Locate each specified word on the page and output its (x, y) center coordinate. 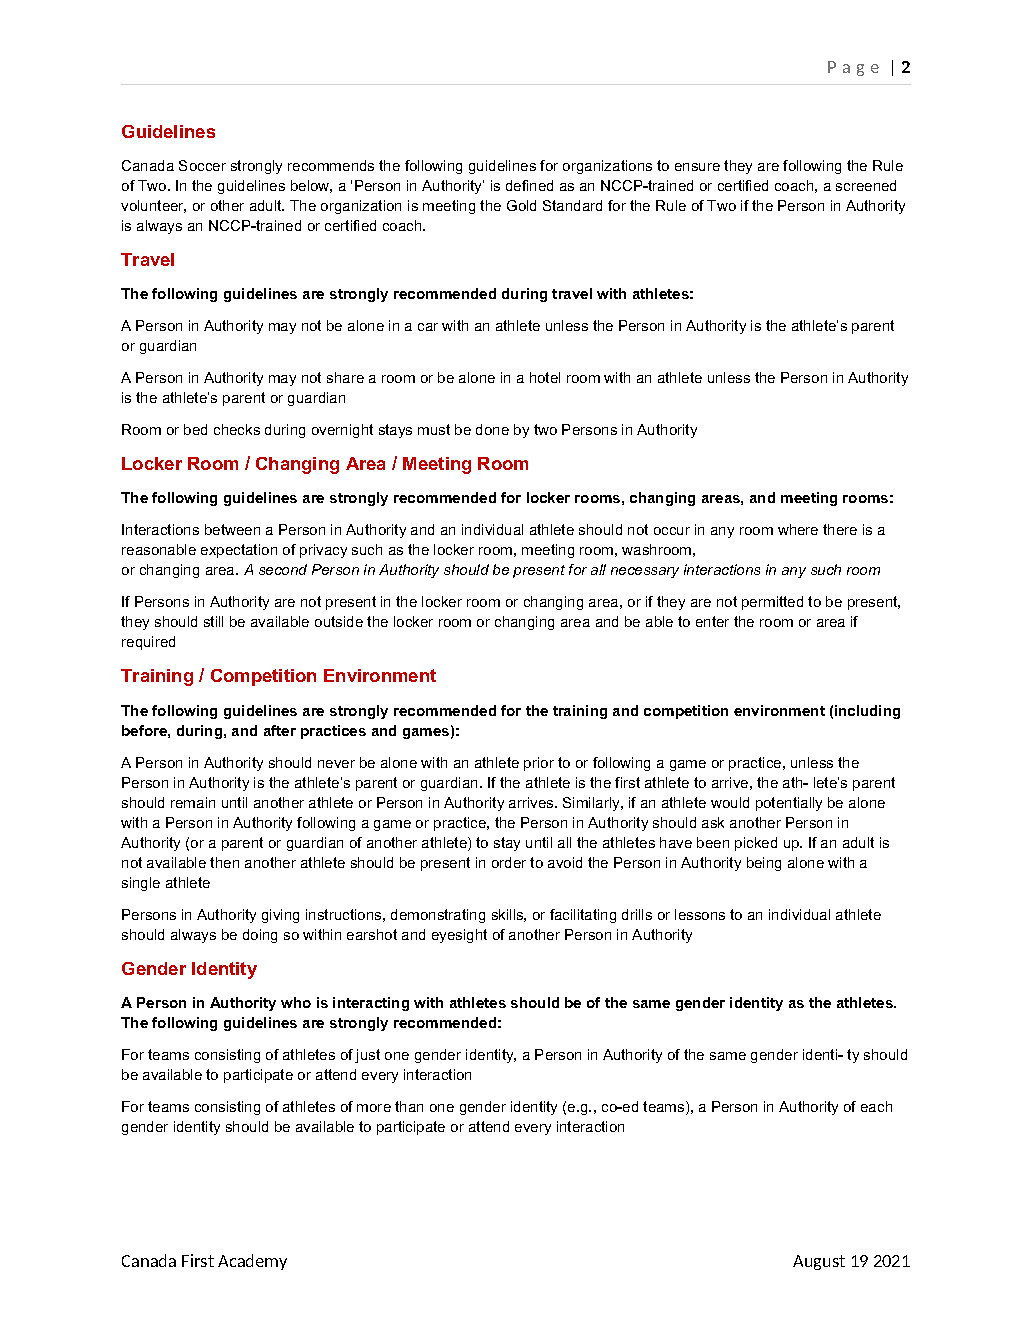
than (409, 1106)
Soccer (202, 165)
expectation (239, 551)
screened (866, 185)
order (509, 862)
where (798, 529)
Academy (252, 1262)
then (224, 862)
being (764, 864)
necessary (645, 572)
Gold (521, 205)
